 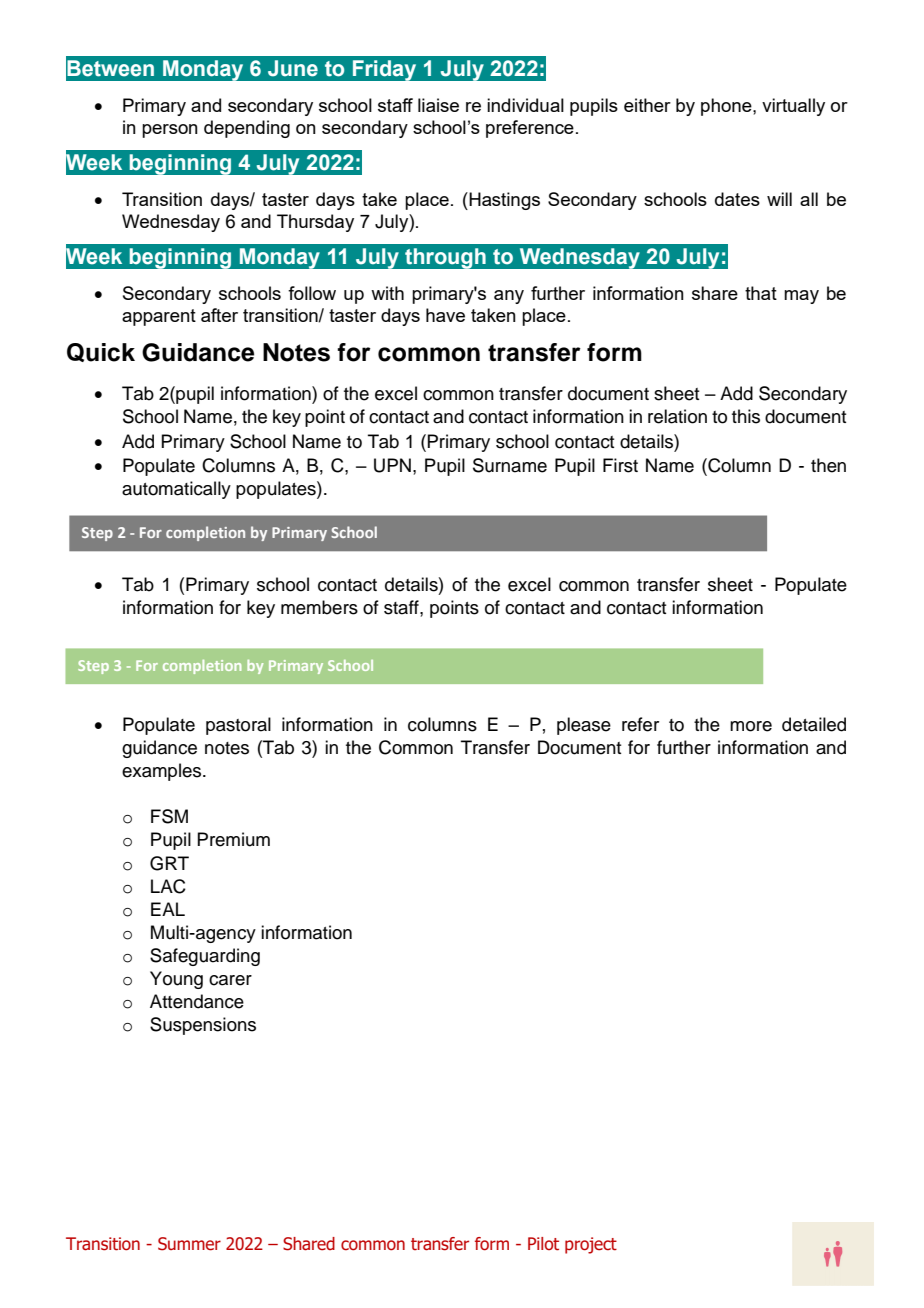 What do you see at coordinates (584, 726) in the screenshot?
I see `please` at bounding box center [584, 726].
